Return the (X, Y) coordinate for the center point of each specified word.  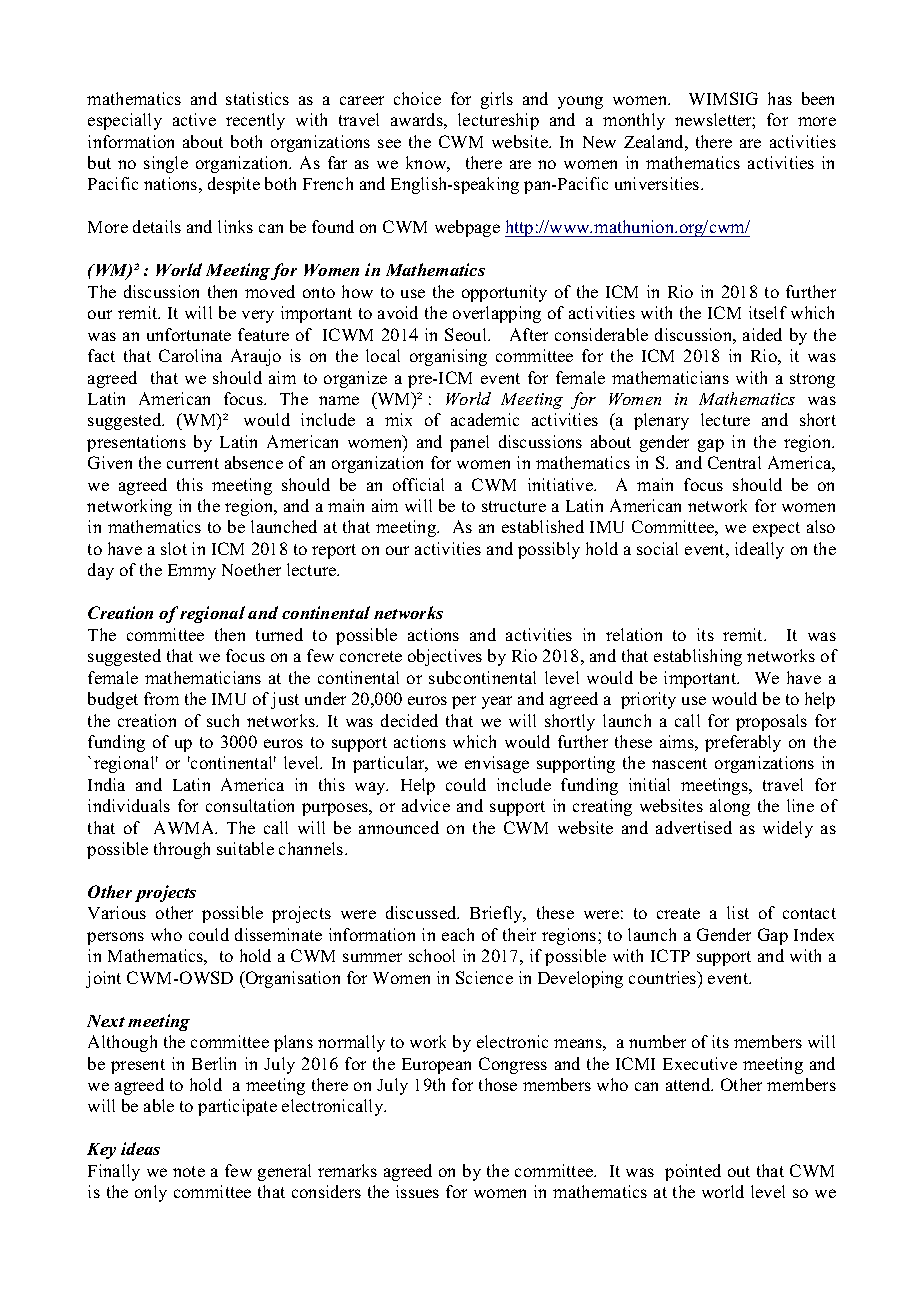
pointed (693, 1172)
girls (497, 100)
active (194, 119)
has (780, 98)
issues (417, 1191)
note (189, 1171)
